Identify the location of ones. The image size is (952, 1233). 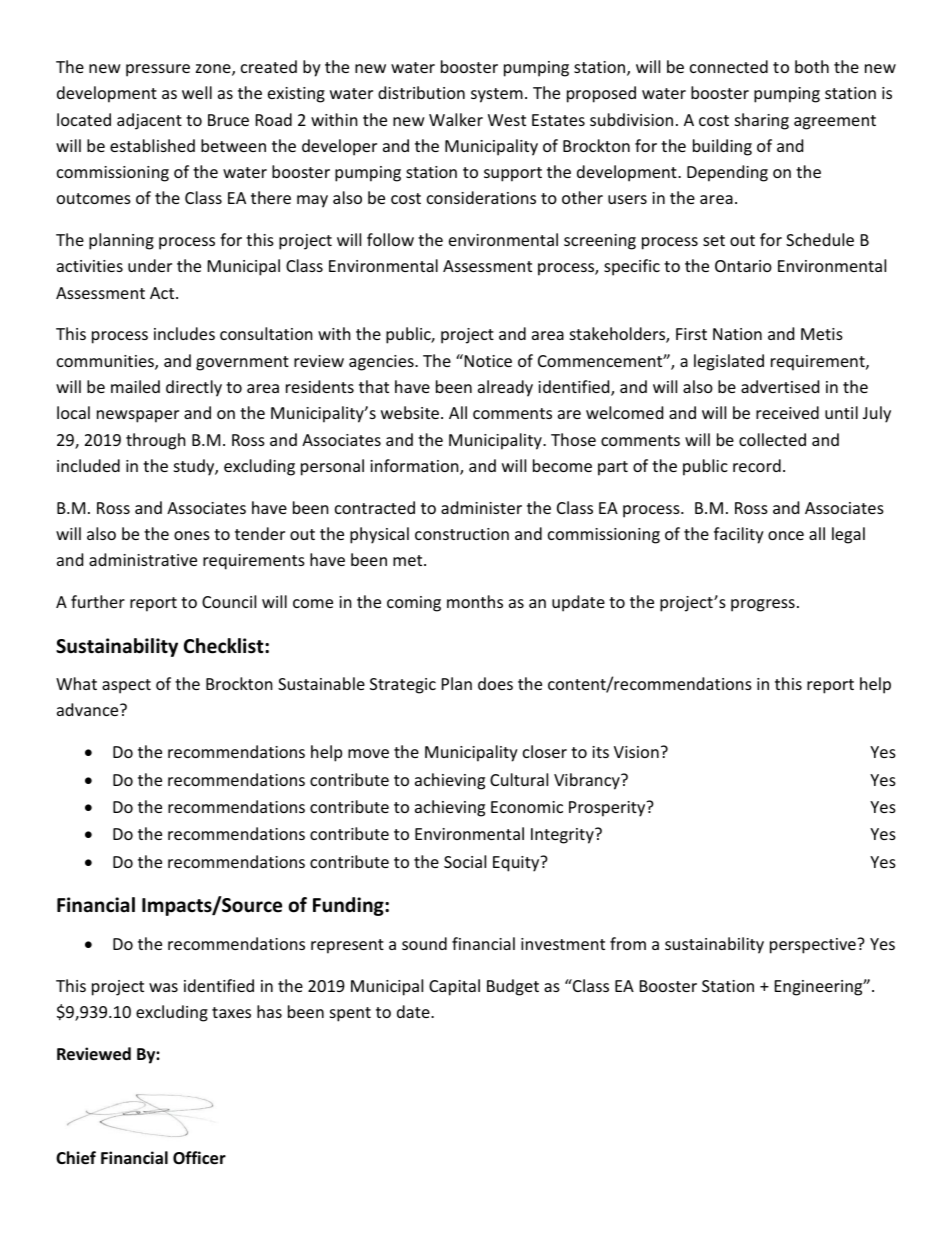
(192, 535).
